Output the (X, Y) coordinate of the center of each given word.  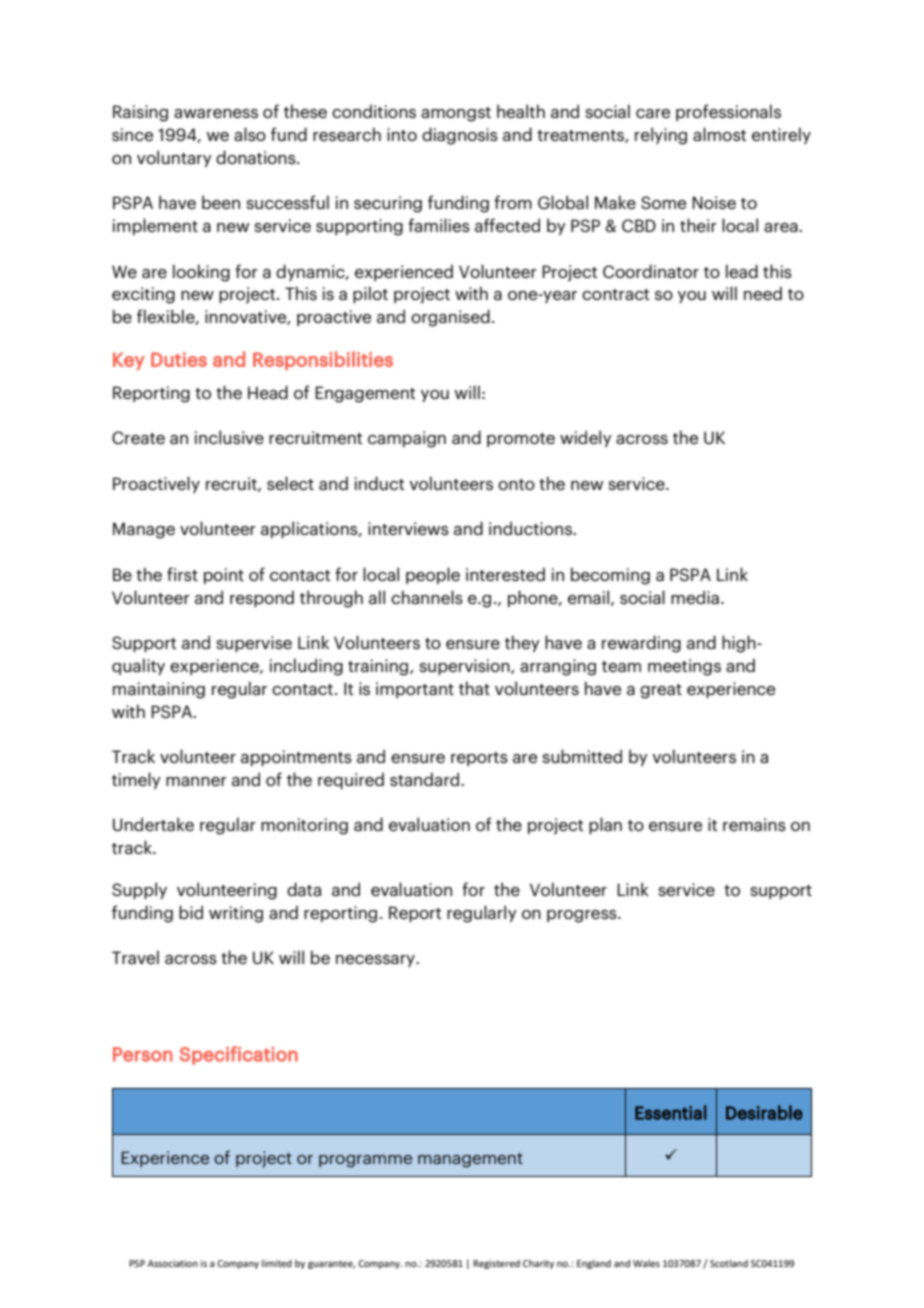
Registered (496, 1264)
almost (719, 134)
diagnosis (460, 136)
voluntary (174, 158)
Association (173, 1263)
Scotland (729, 1263)
